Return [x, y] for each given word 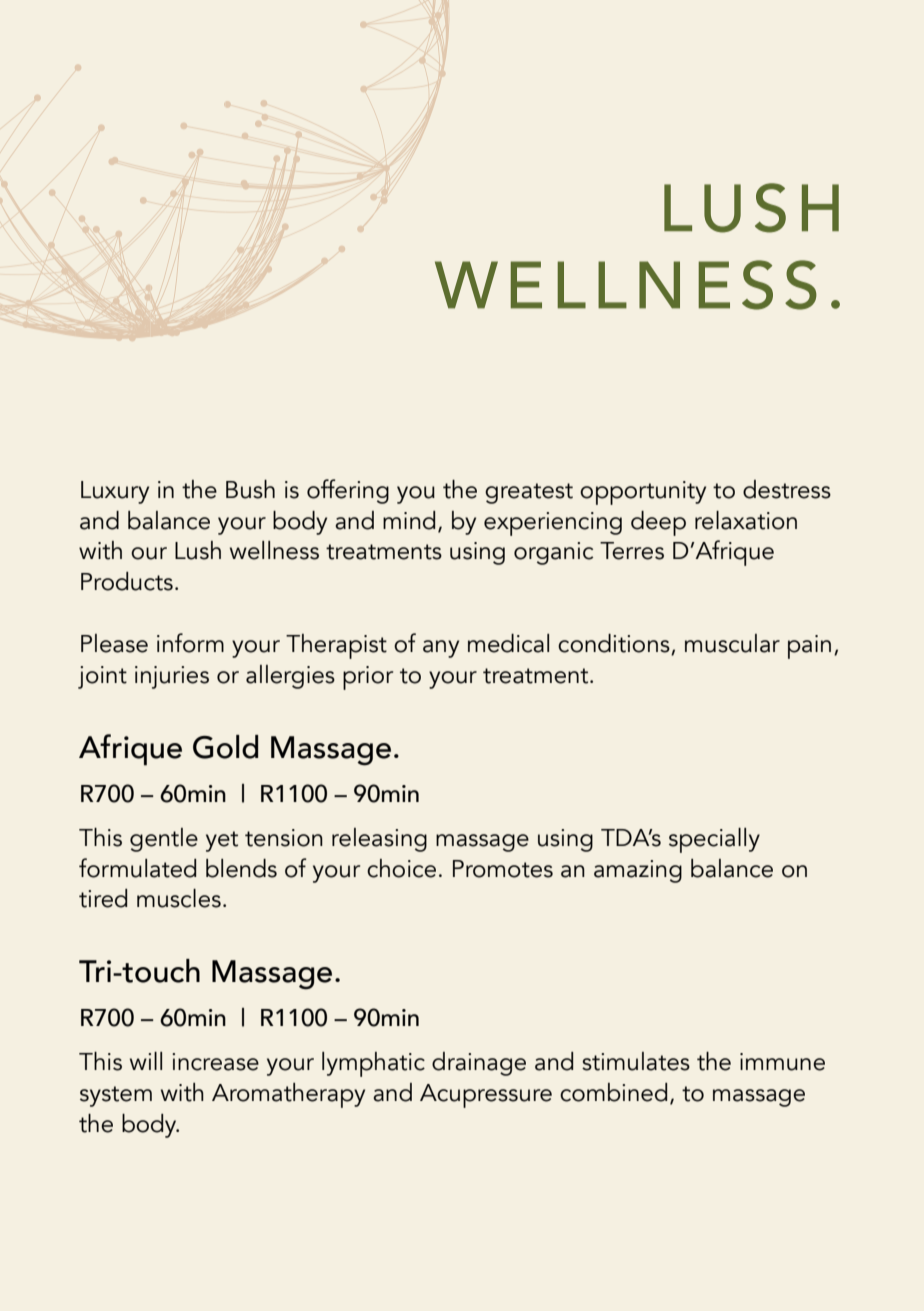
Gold [225, 747]
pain [809, 647]
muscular [732, 643]
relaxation [746, 520]
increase [215, 1062]
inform [190, 643]
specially [714, 840]
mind [409, 520]
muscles [179, 898]
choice [401, 868]
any [441, 649]
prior [368, 678]
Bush [250, 489]
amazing [638, 871]
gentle [164, 840]
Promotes [503, 869]
